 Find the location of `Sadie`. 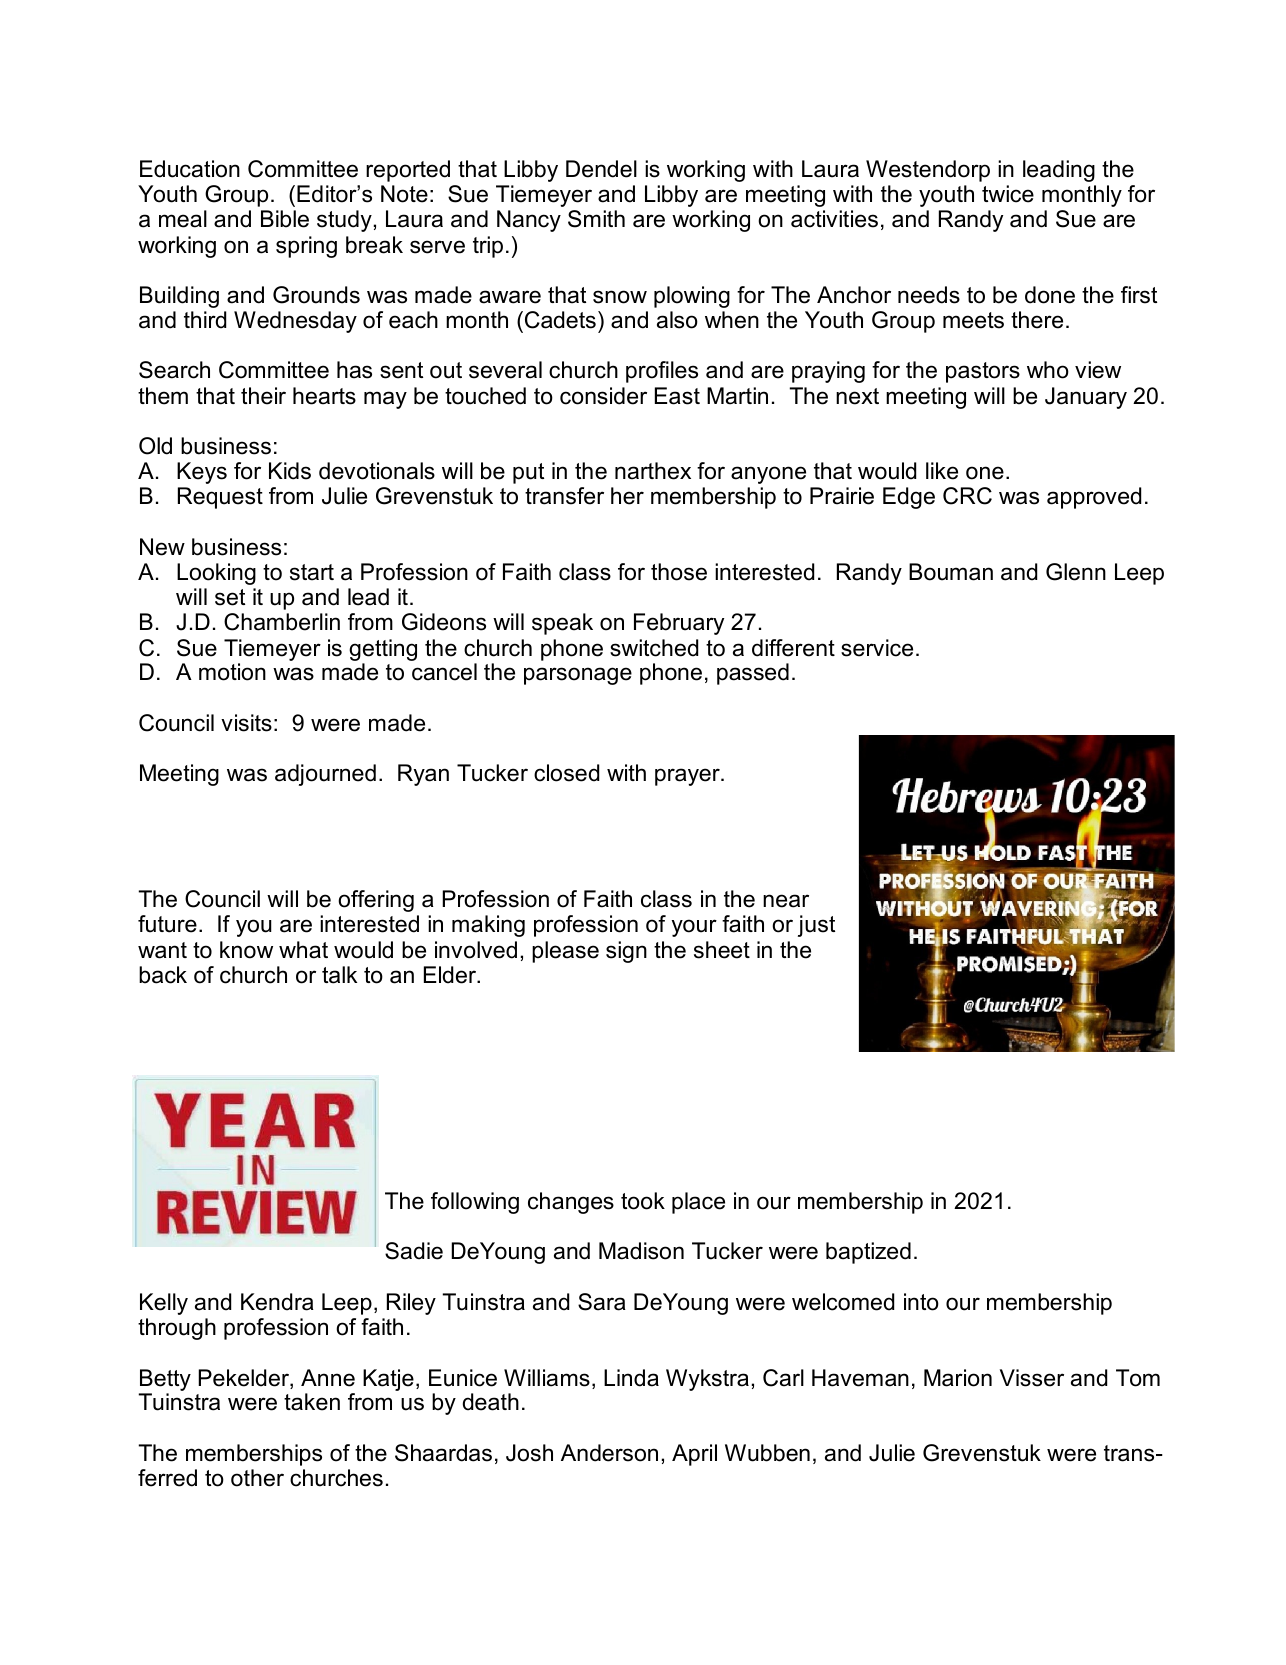

Sadie is located at coordinates (414, 1251).
